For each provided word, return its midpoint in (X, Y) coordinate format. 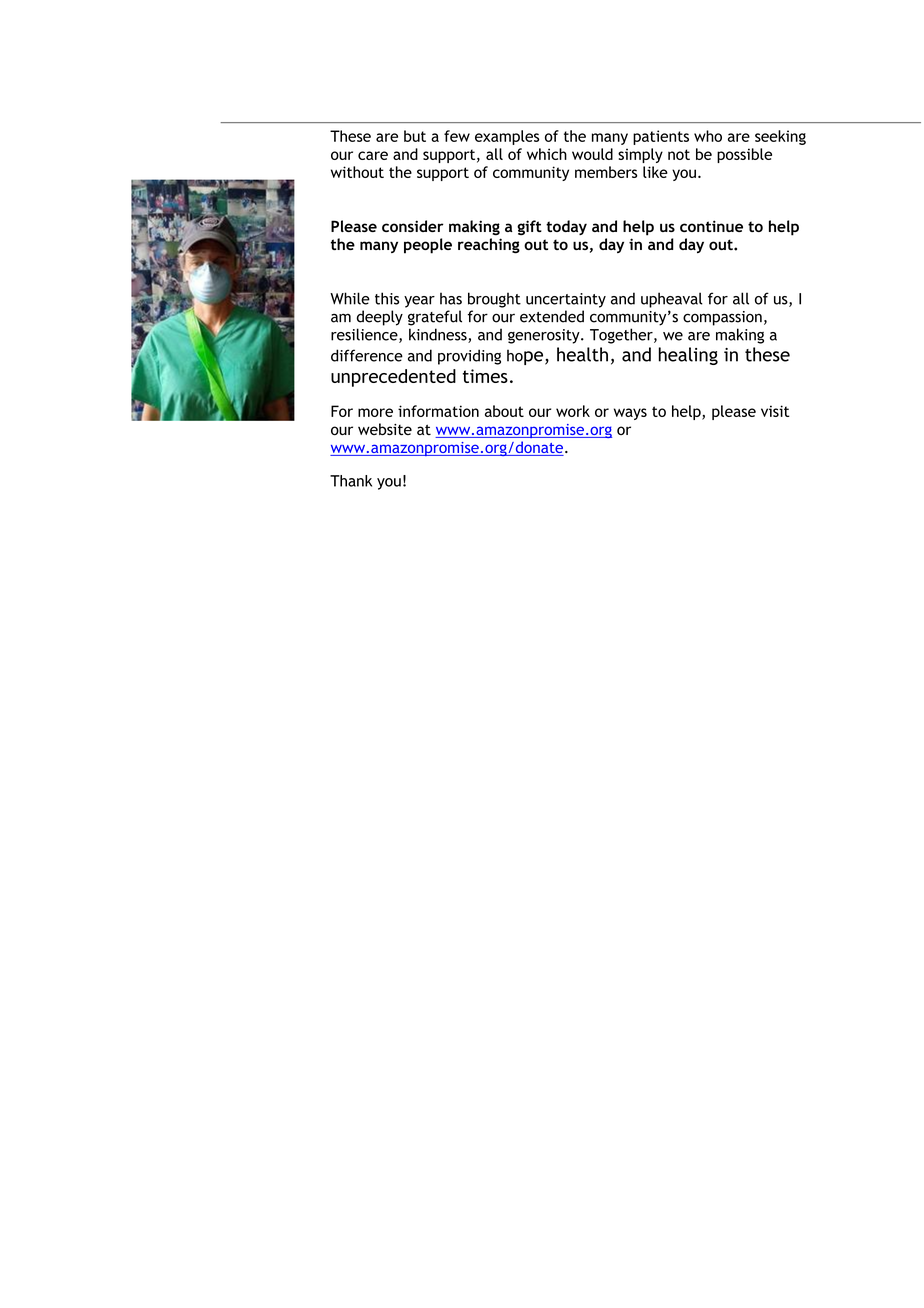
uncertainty (566, 300)
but (415, 136)
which (547, 154)
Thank (351, 481)
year (419, 302)
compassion (722, 318)
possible (744, 155)
